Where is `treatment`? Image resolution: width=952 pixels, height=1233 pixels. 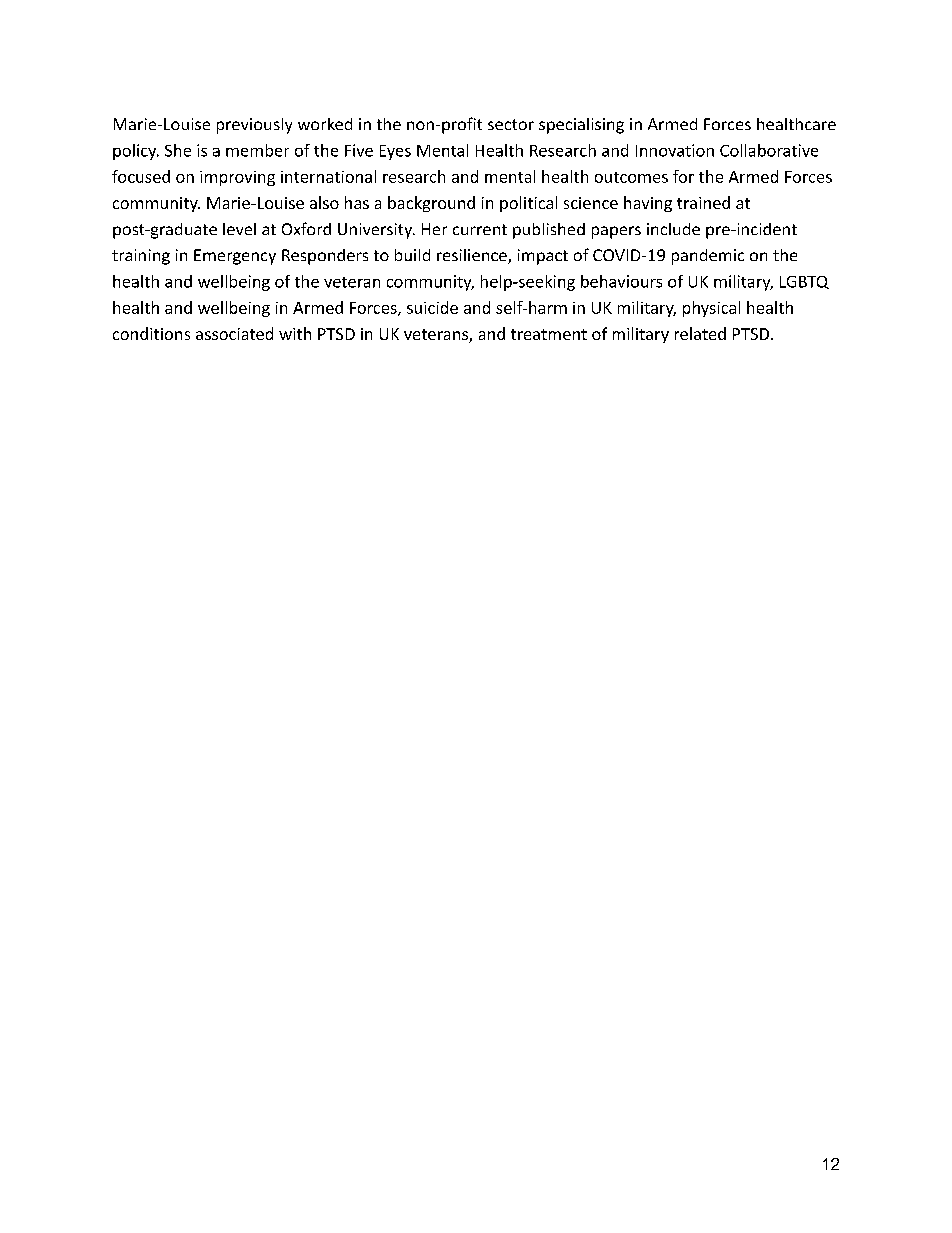
treatment is located at coordinates (549, 334).
